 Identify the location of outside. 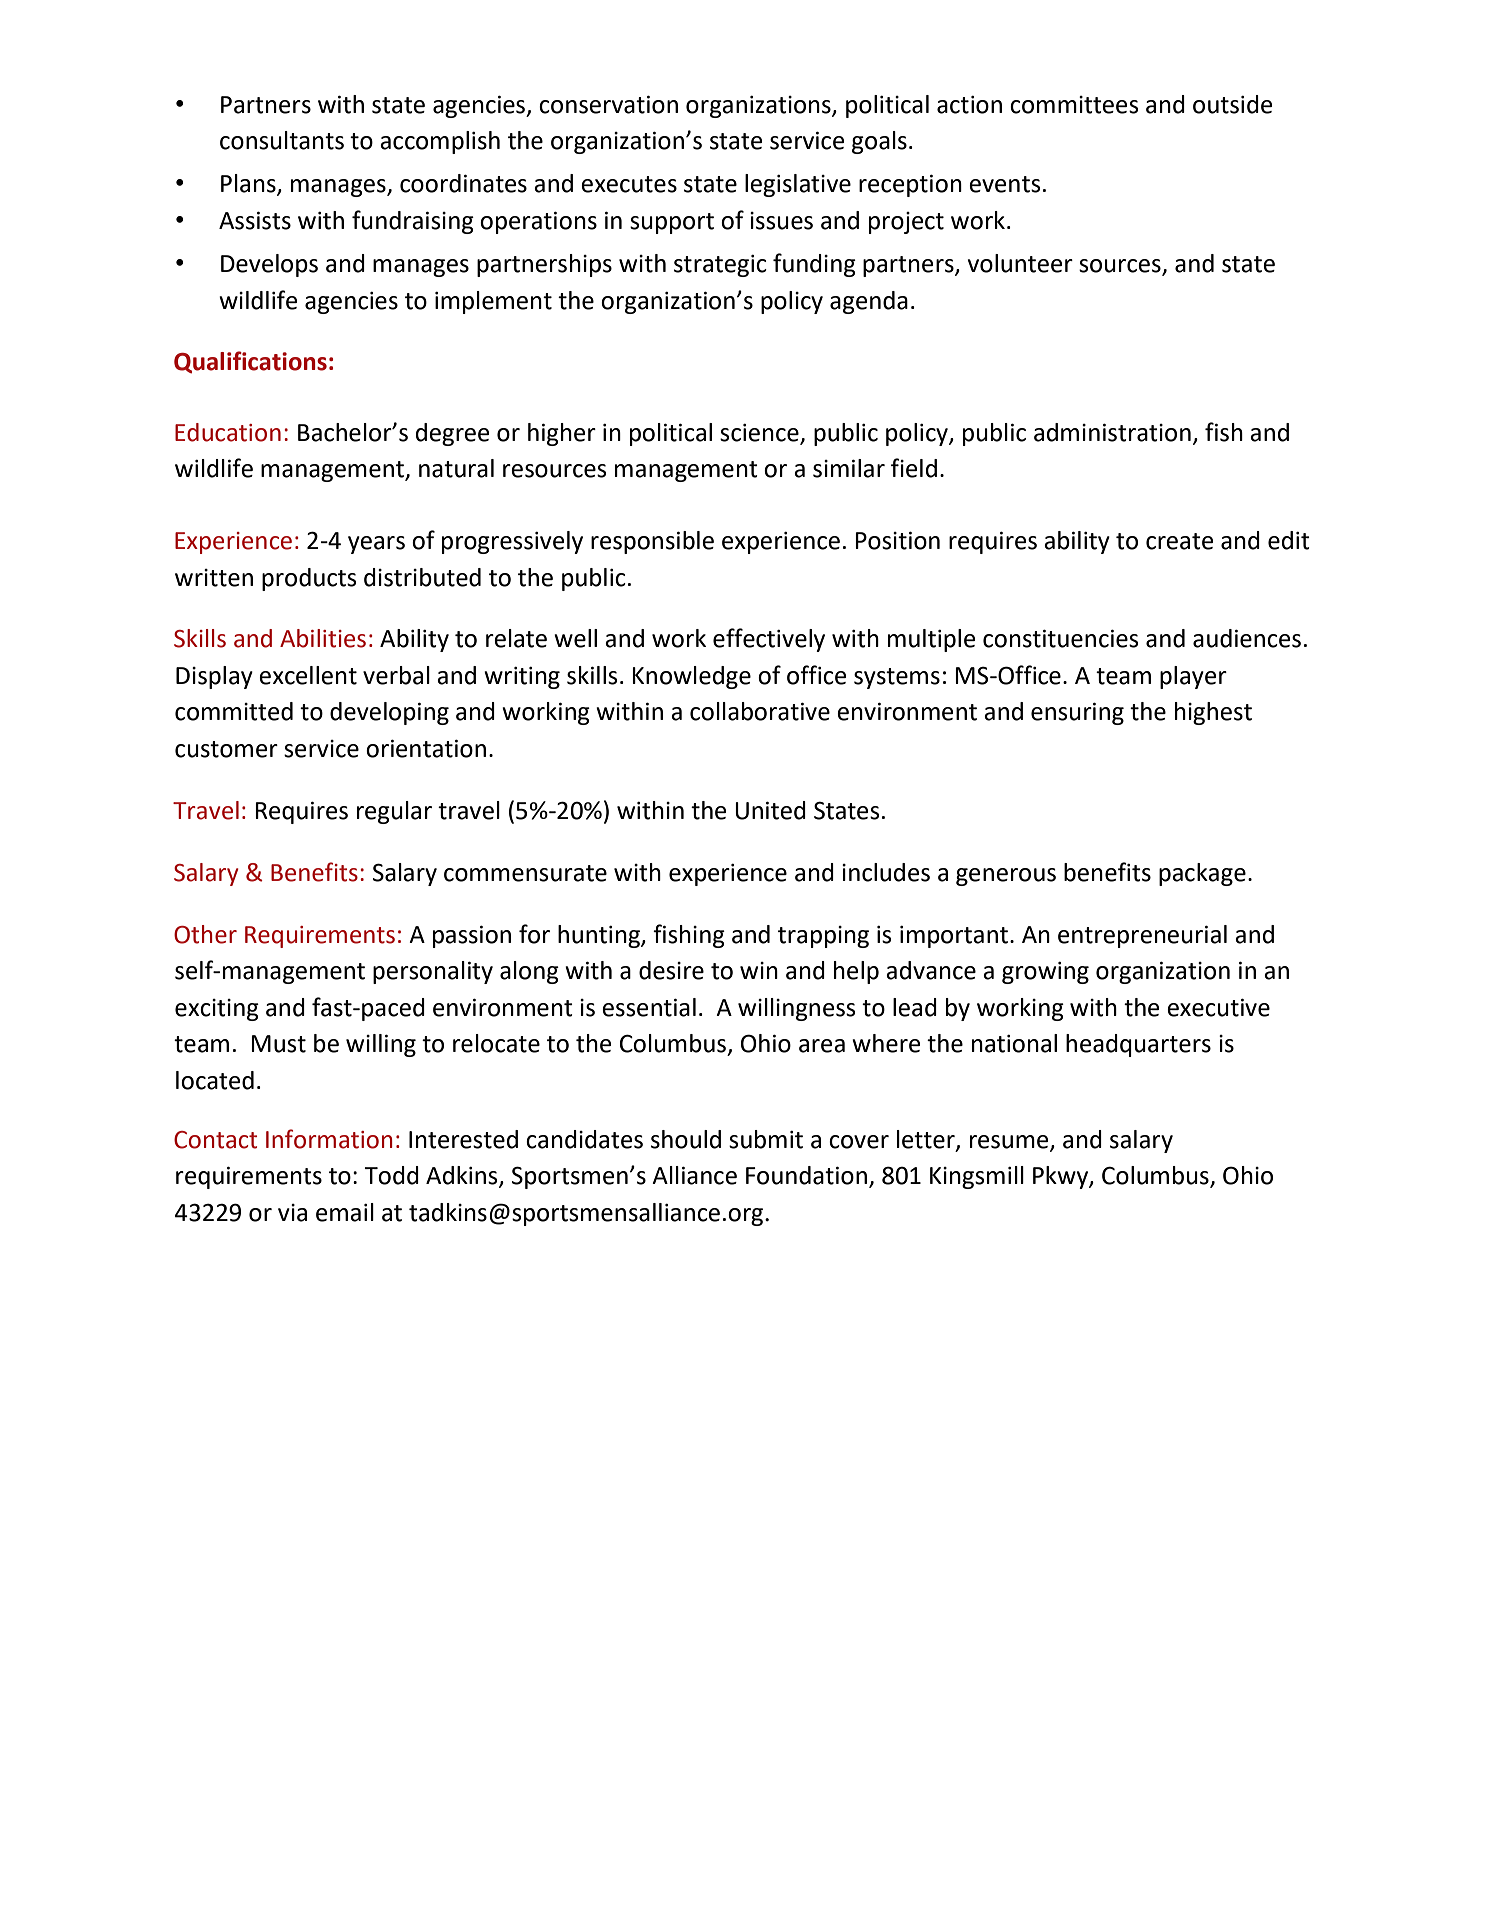
(1232, 104).
